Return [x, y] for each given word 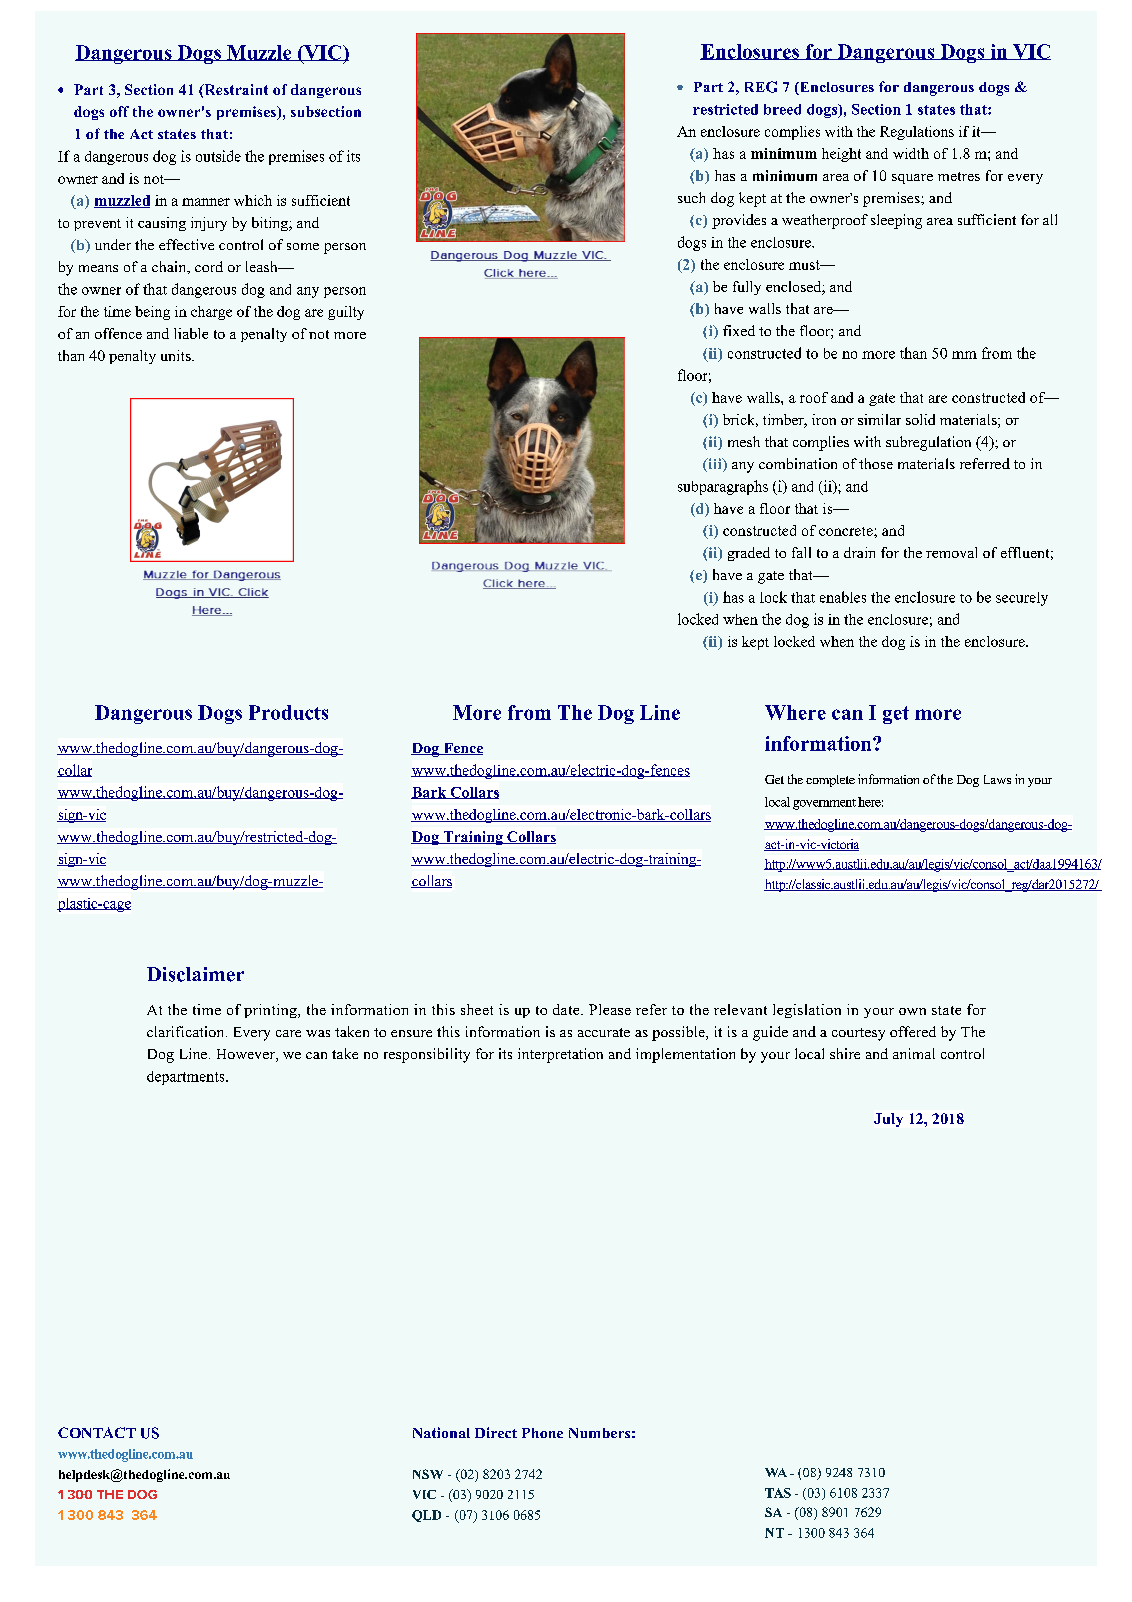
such [691, 197]
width [911, 153]
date [567, 1009]
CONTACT [97, 1432]
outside [218, 156]
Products [288, 712]
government [824, 804]
